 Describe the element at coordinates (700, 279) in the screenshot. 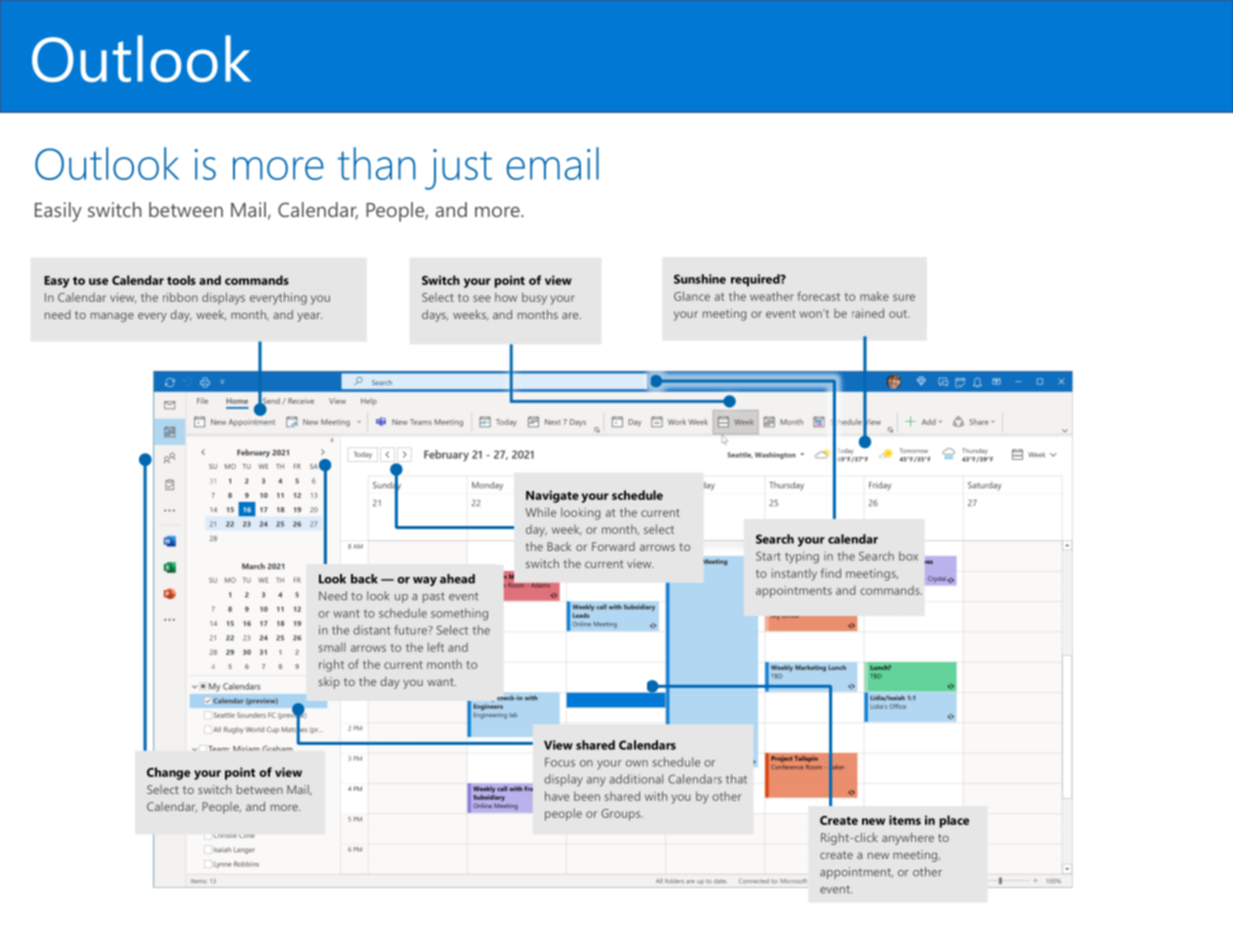

I see `Sunshine` at that location.
